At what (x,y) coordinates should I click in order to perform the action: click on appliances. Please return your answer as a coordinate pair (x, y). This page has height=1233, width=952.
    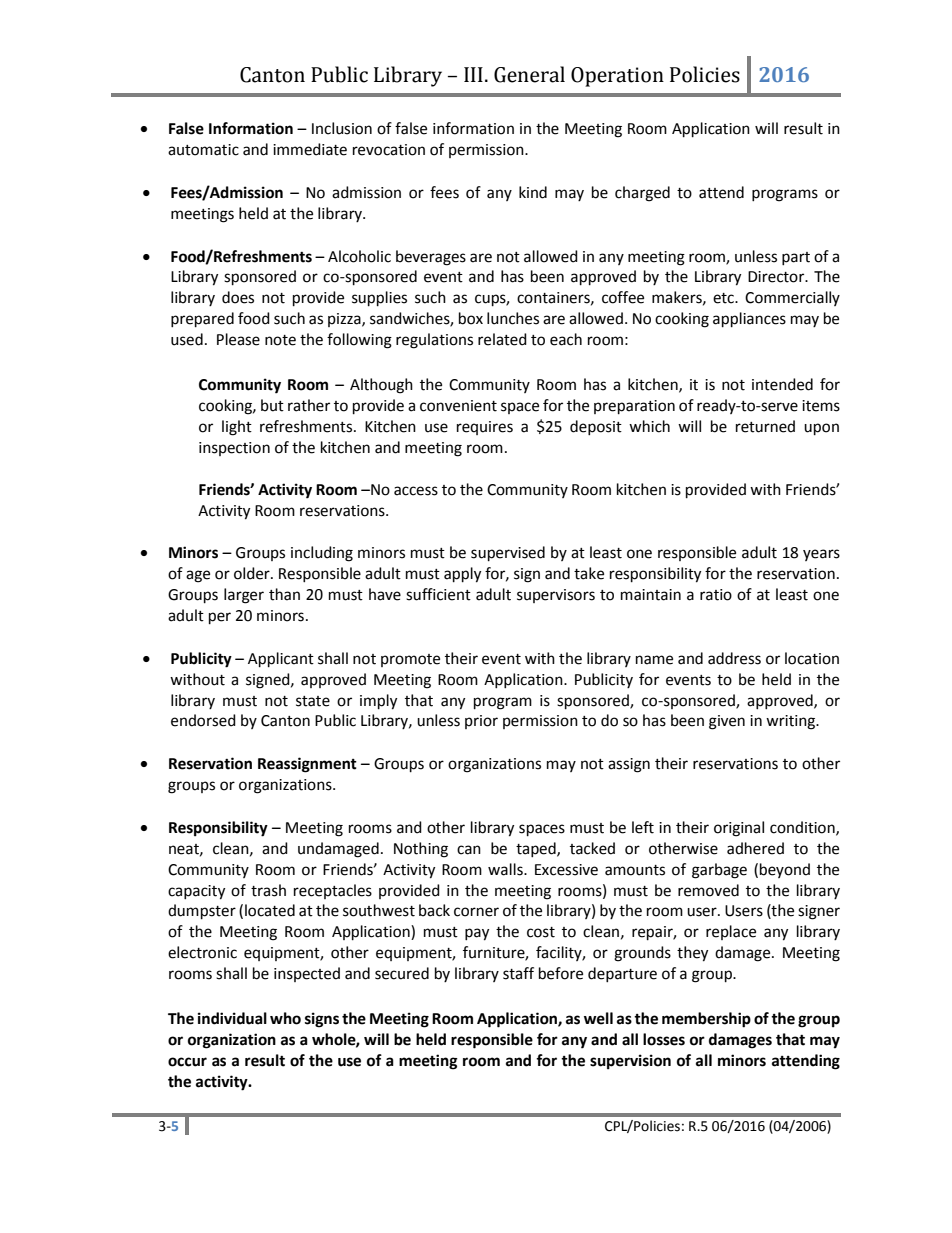
    Looking at the image, I should click on (749, 320).
